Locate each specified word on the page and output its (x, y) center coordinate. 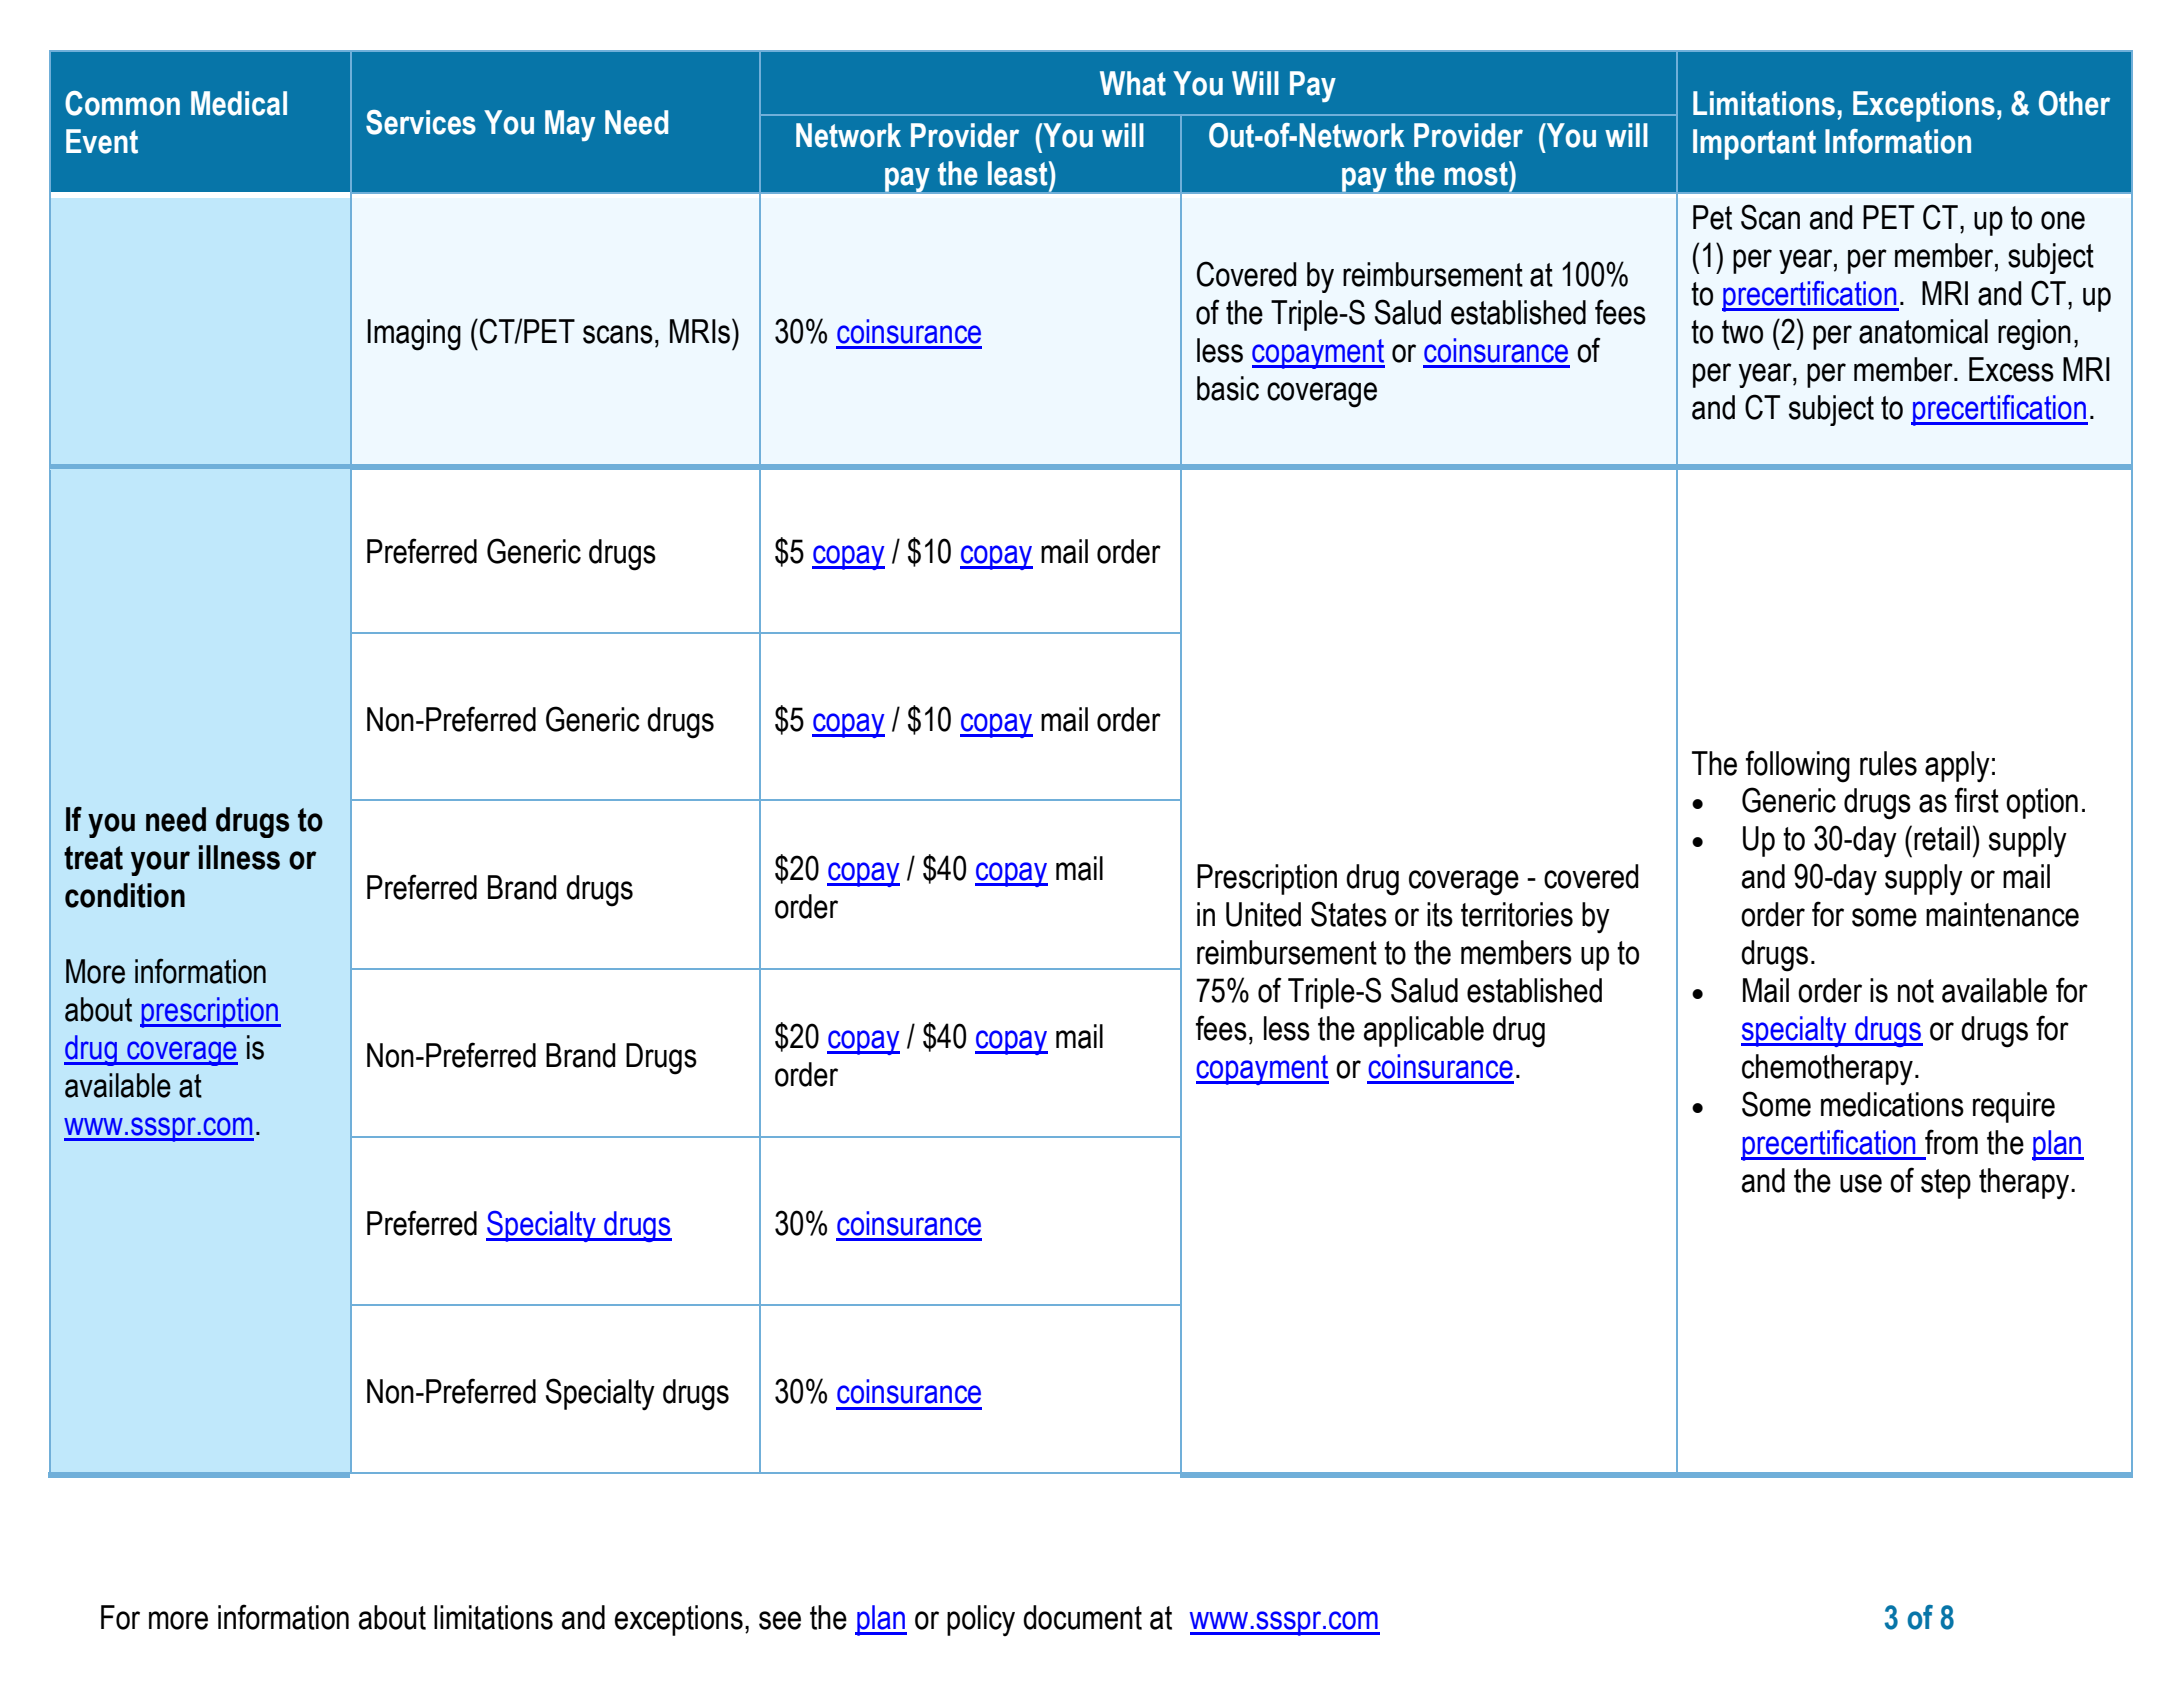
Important (1754, 144)
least (1019, 173)
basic (1228, 388)
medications (1892, 1104)
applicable (1424, 1031)
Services (421, 122)
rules (1888, 763)
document (1082, 1617)
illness (239, 857)
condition (125, 895)
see (780, 1620)
